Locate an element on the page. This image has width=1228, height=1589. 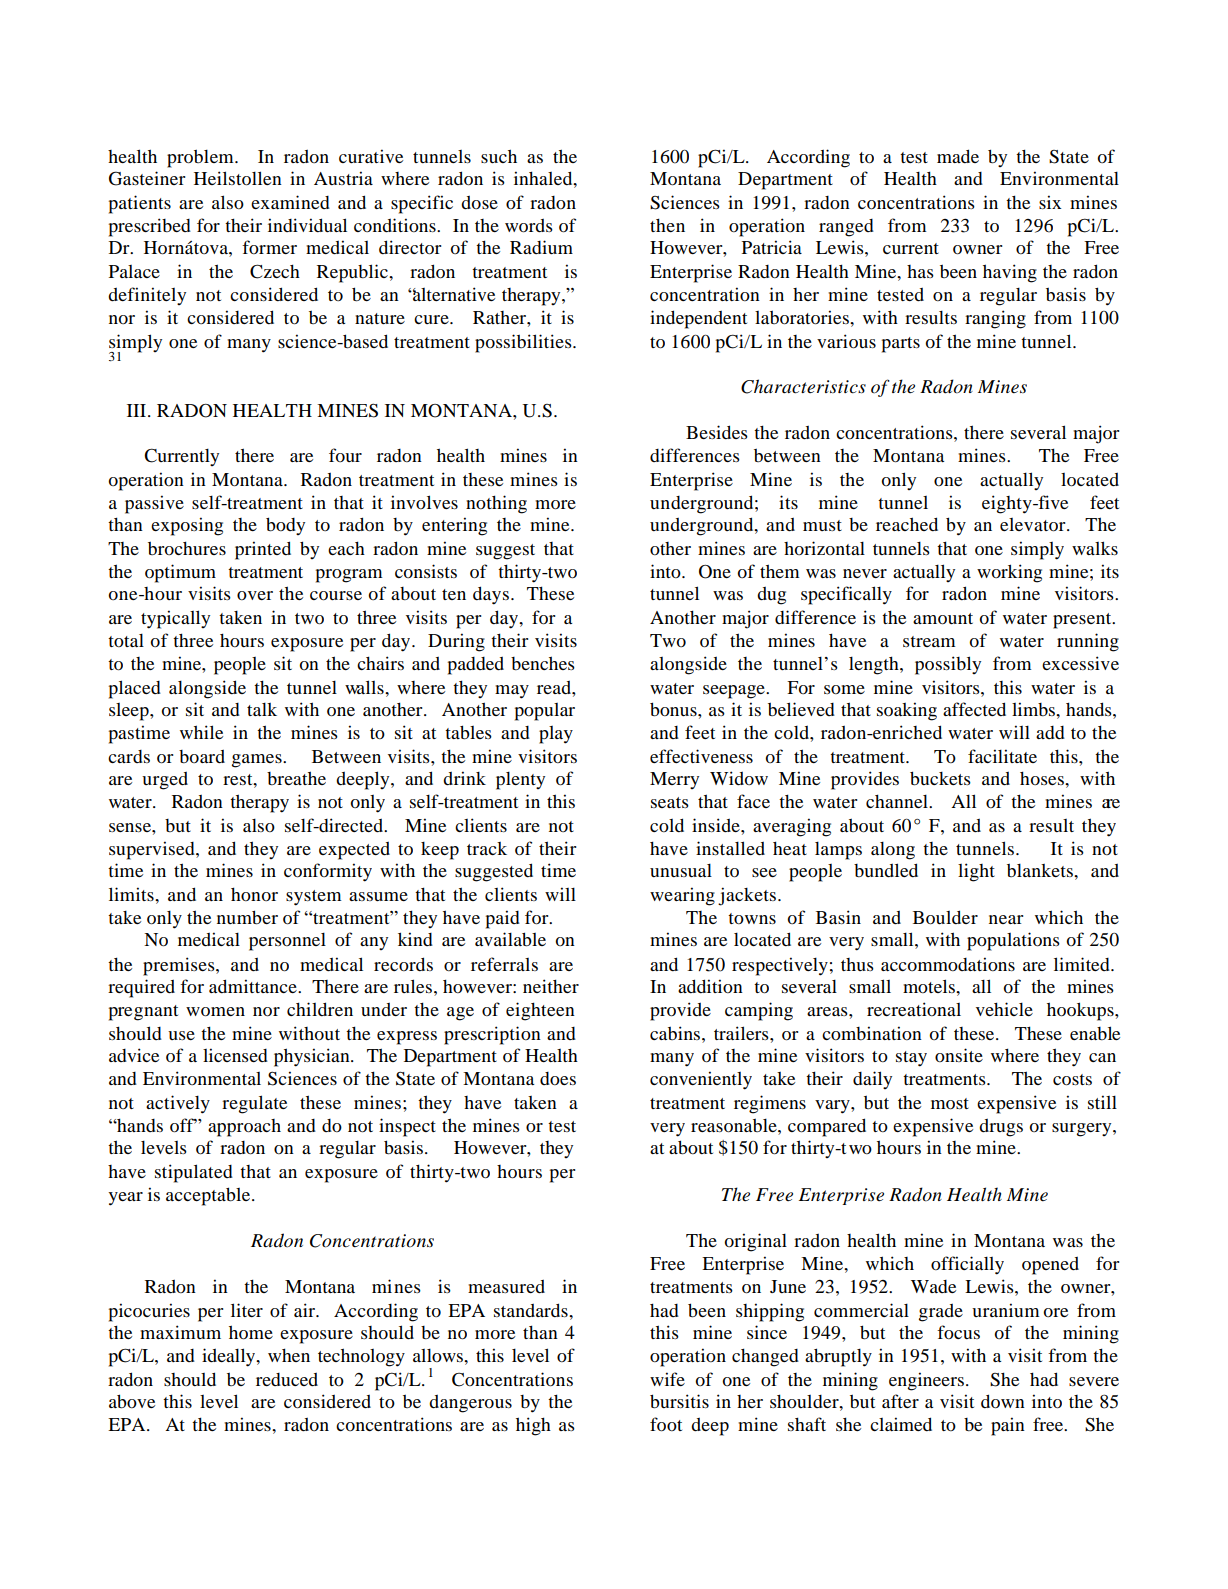
problem is located at coordinates (201, 158).
